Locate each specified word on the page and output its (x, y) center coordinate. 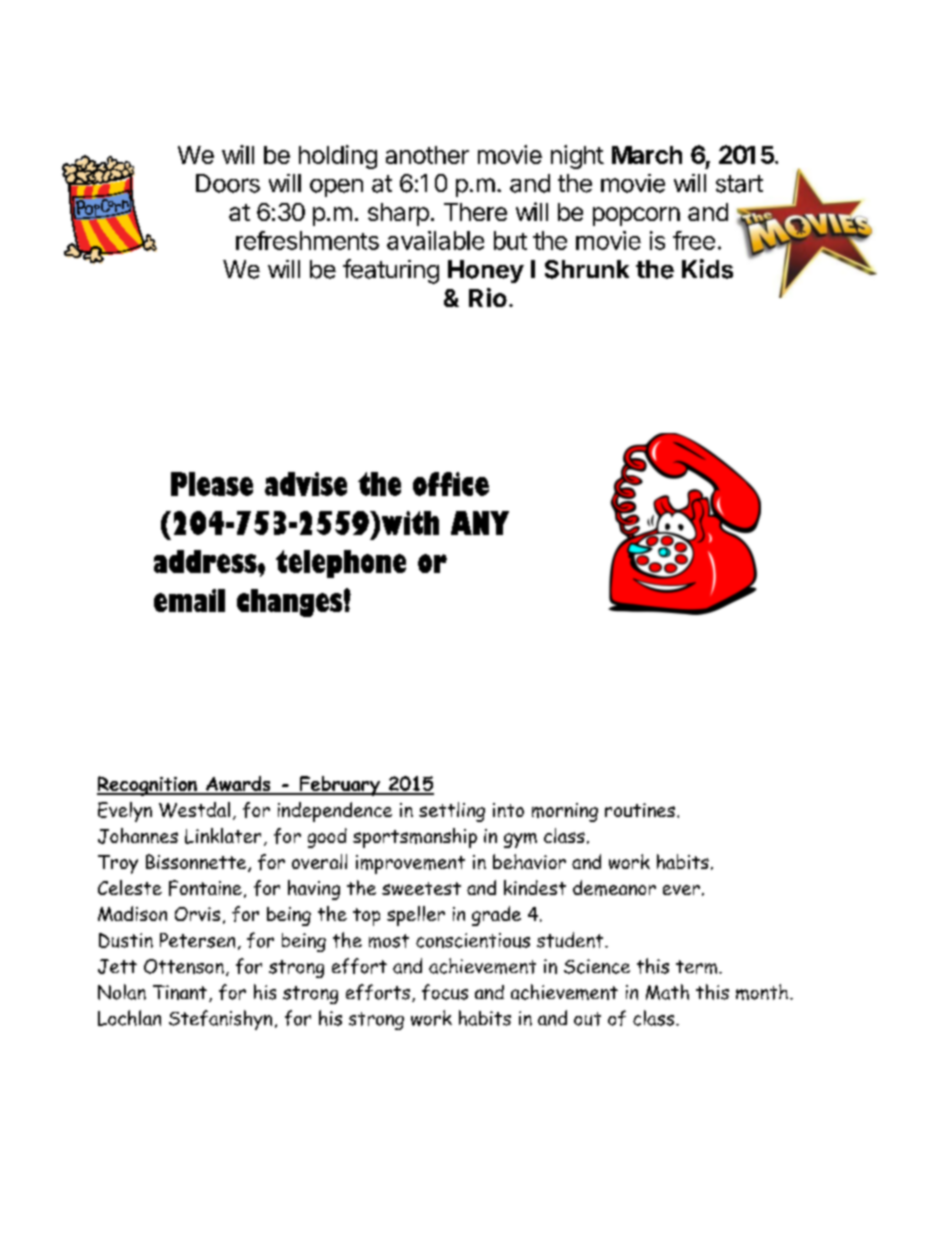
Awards (238, 785)
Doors (228, 183)
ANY (480, 523)
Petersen (197, 940)
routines (640, 810)
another (427, 155)
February (339, 786)
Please (212, 484)
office (451, 484)
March (647, 155)
